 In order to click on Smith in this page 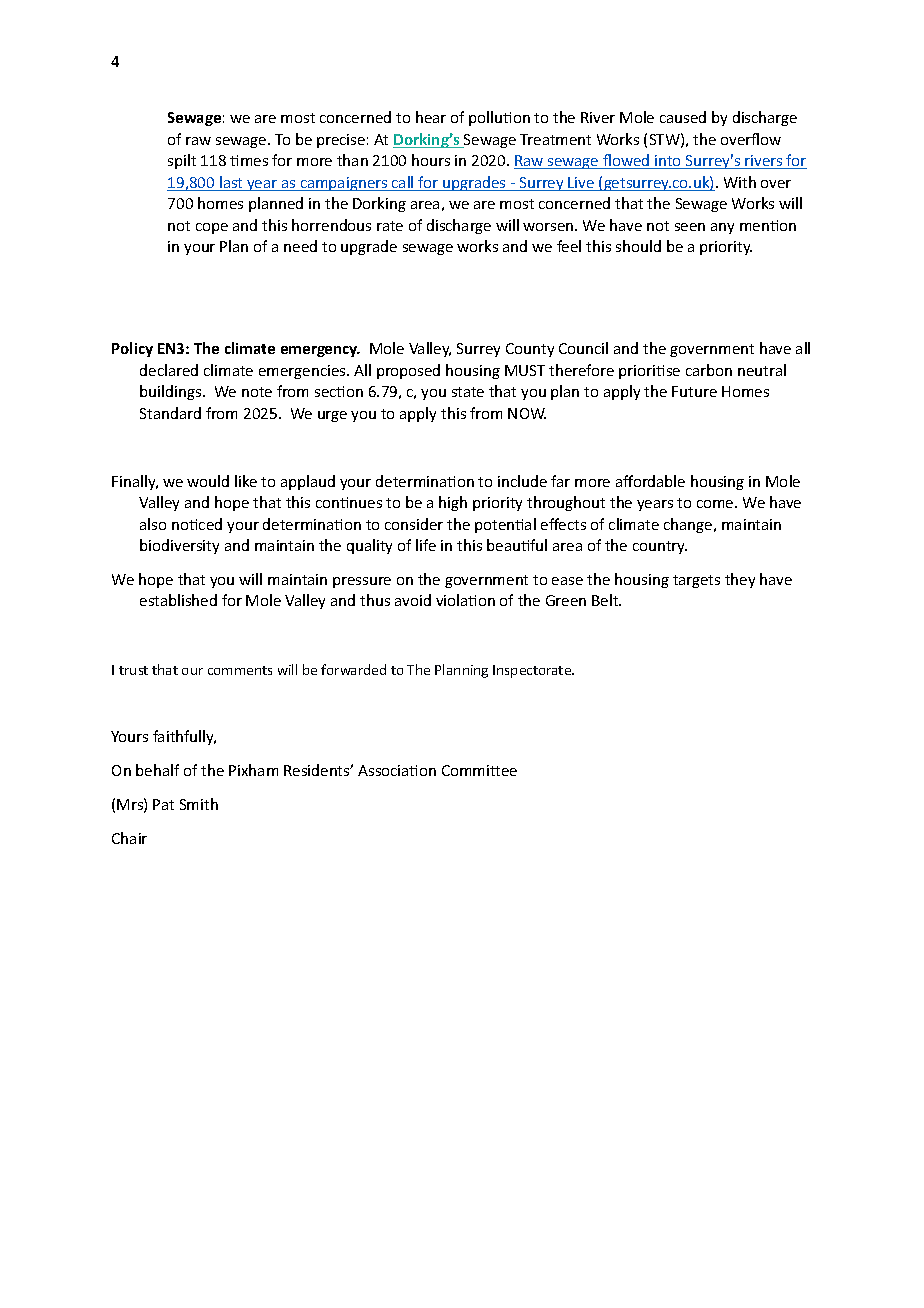, I will do `click(199, 804)`.
